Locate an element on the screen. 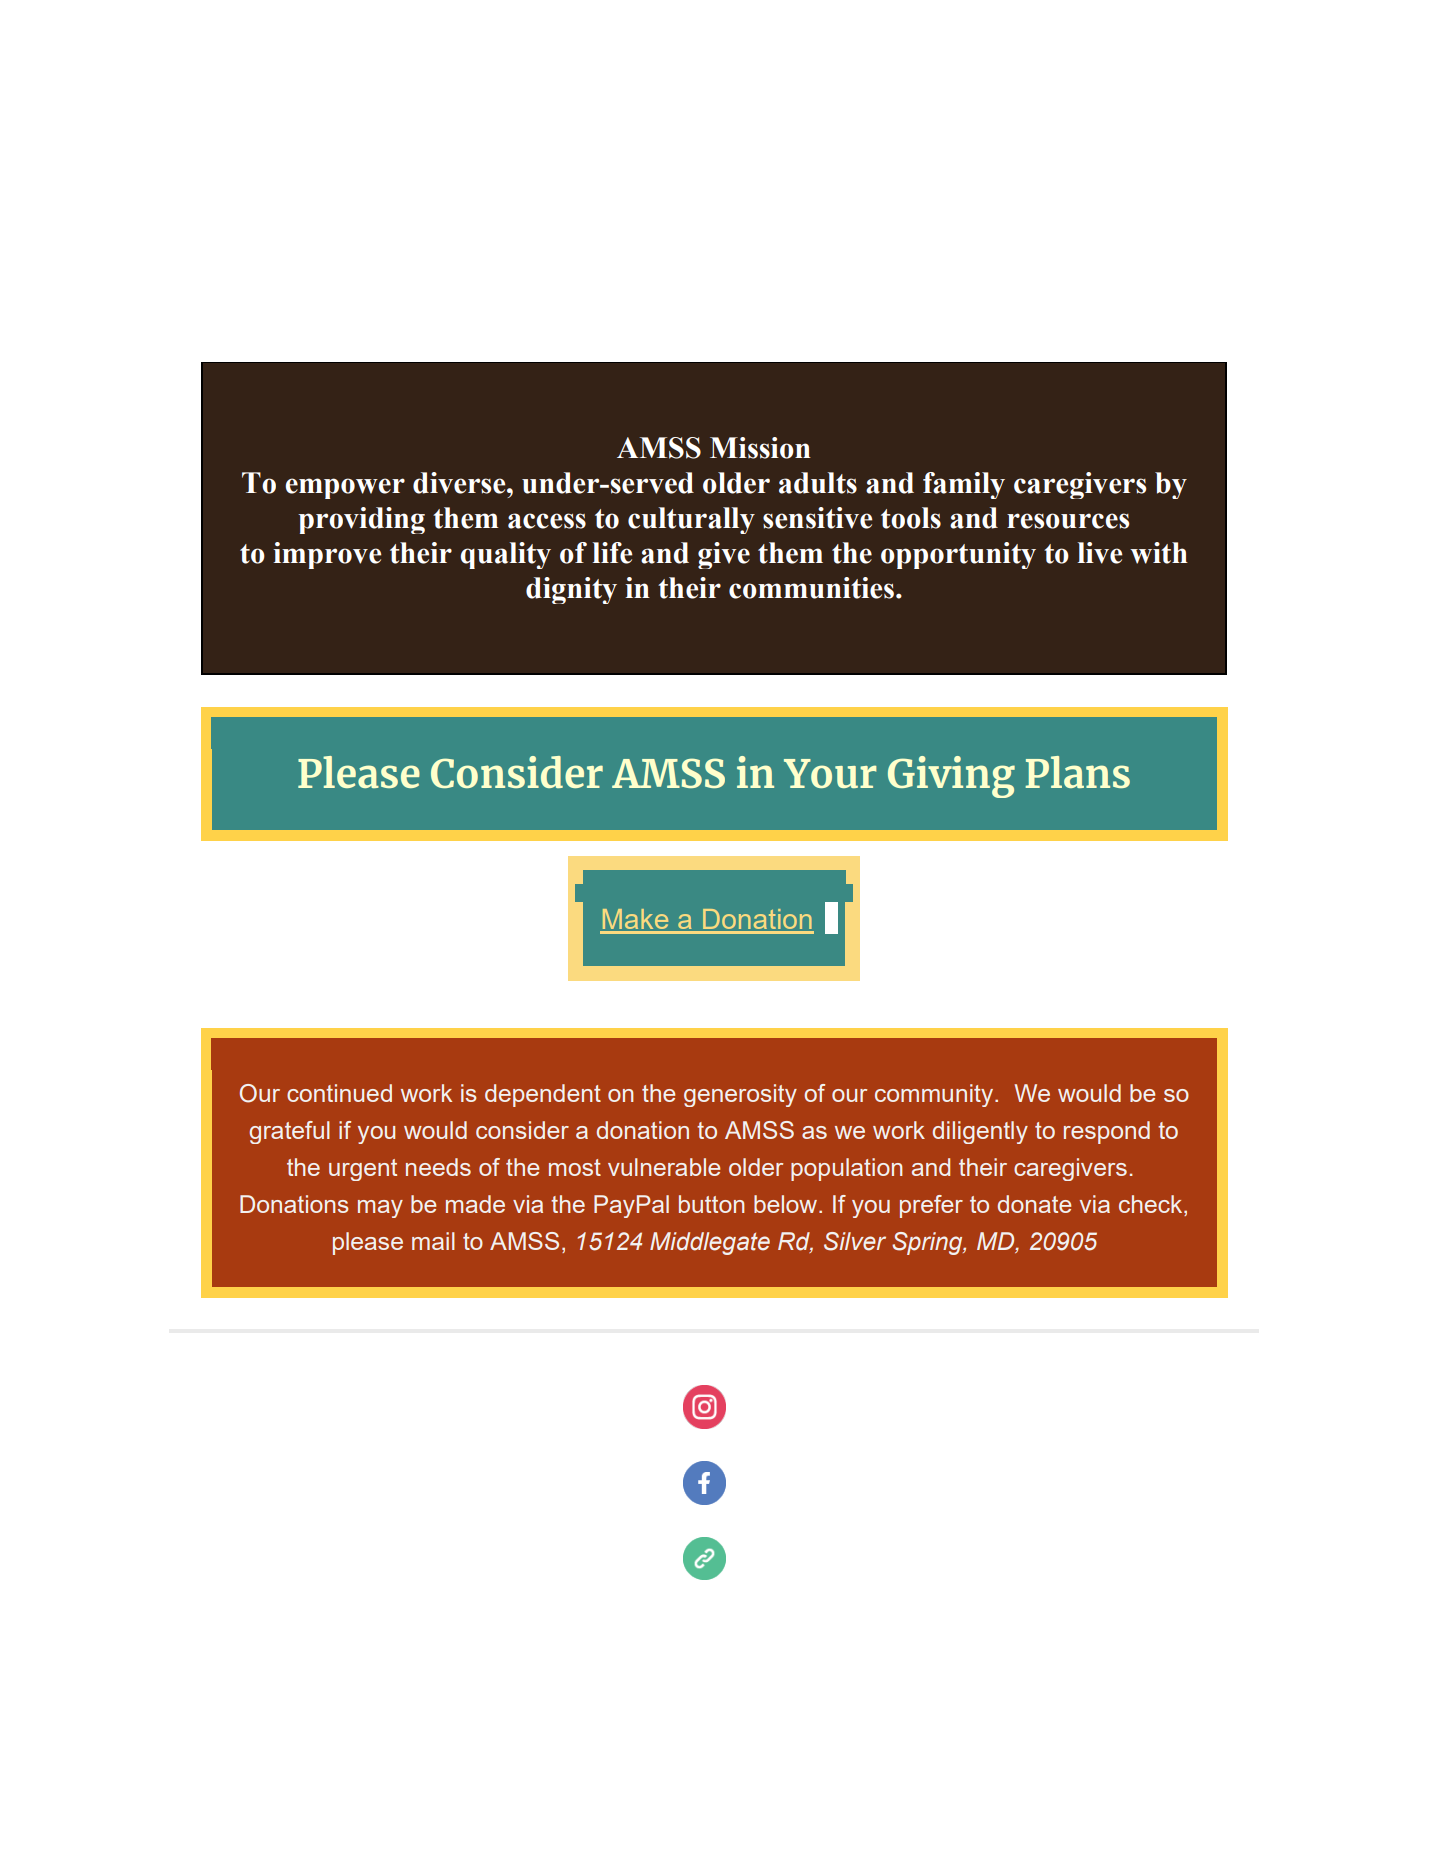 The height and width of the screenshot is (1862, 1439). empower is located at coordinates (345, 488).
